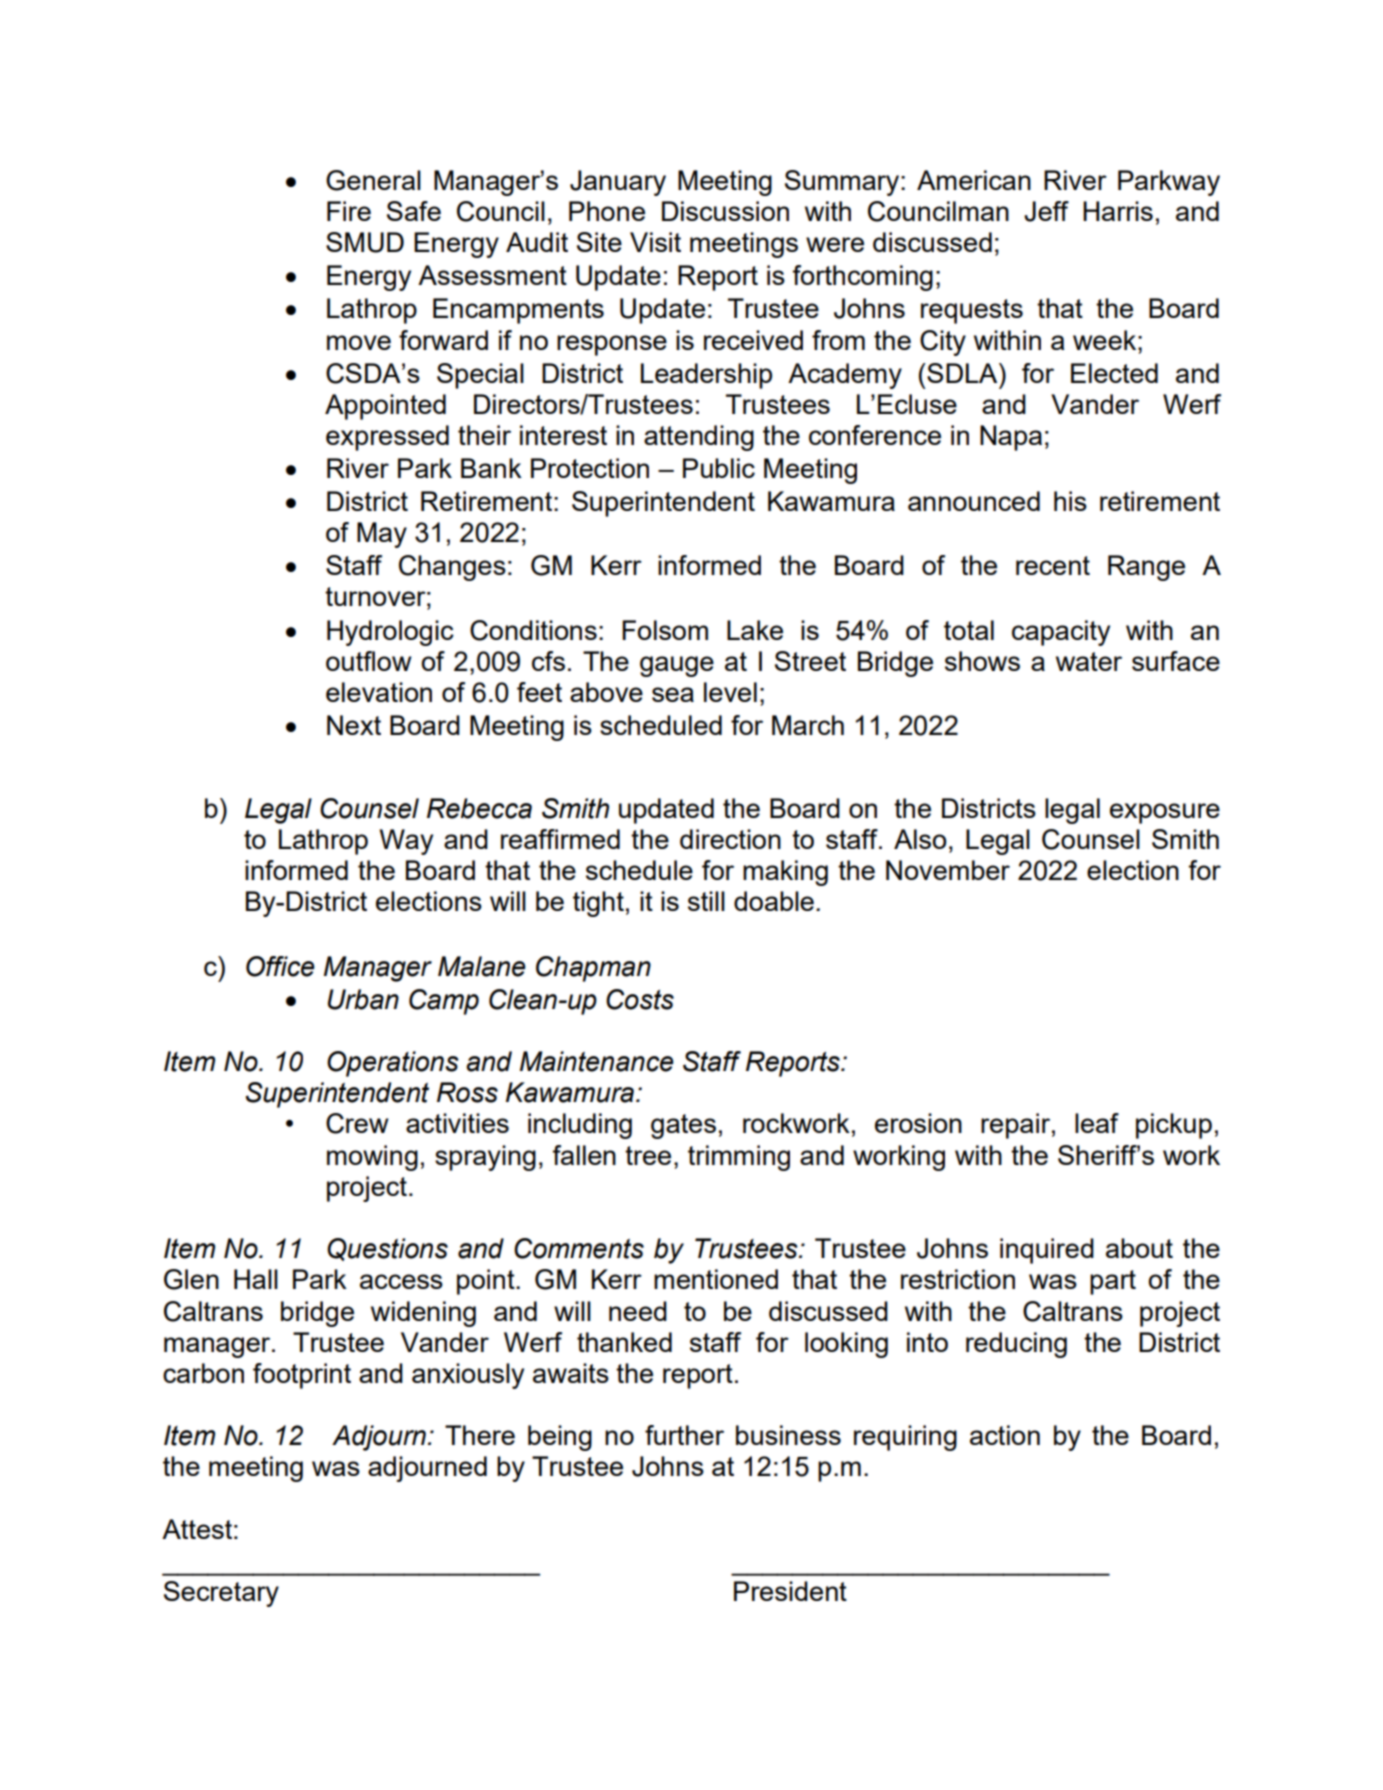 The image size is (1383, 1790). Describe the element at coordinates (1097, 1123) in the page. I see `leaf` at that location.
